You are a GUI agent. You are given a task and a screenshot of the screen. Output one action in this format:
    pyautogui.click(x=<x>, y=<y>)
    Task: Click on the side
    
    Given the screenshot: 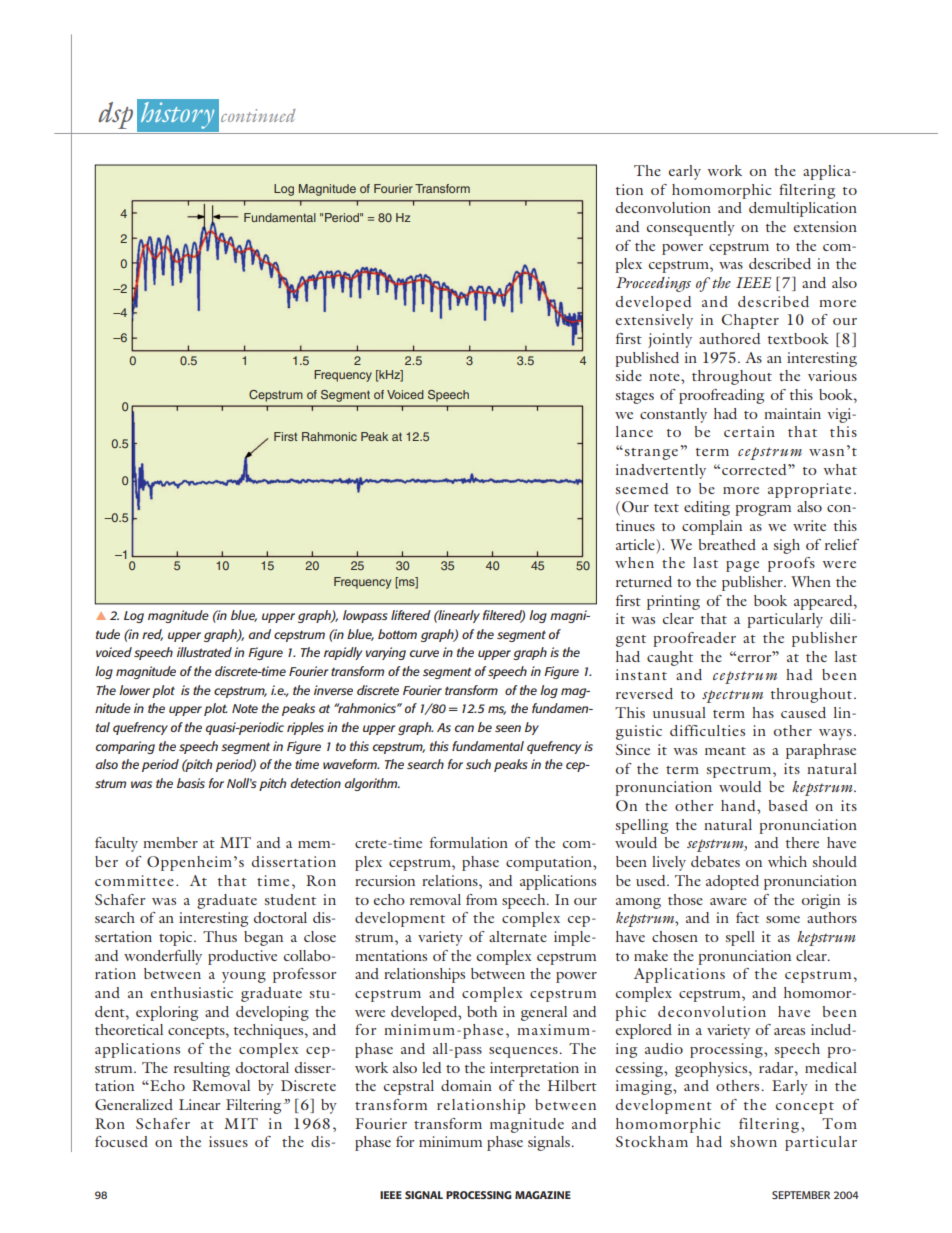 What is the action you would take?
    pyautogui.click(x=629, y=375)
